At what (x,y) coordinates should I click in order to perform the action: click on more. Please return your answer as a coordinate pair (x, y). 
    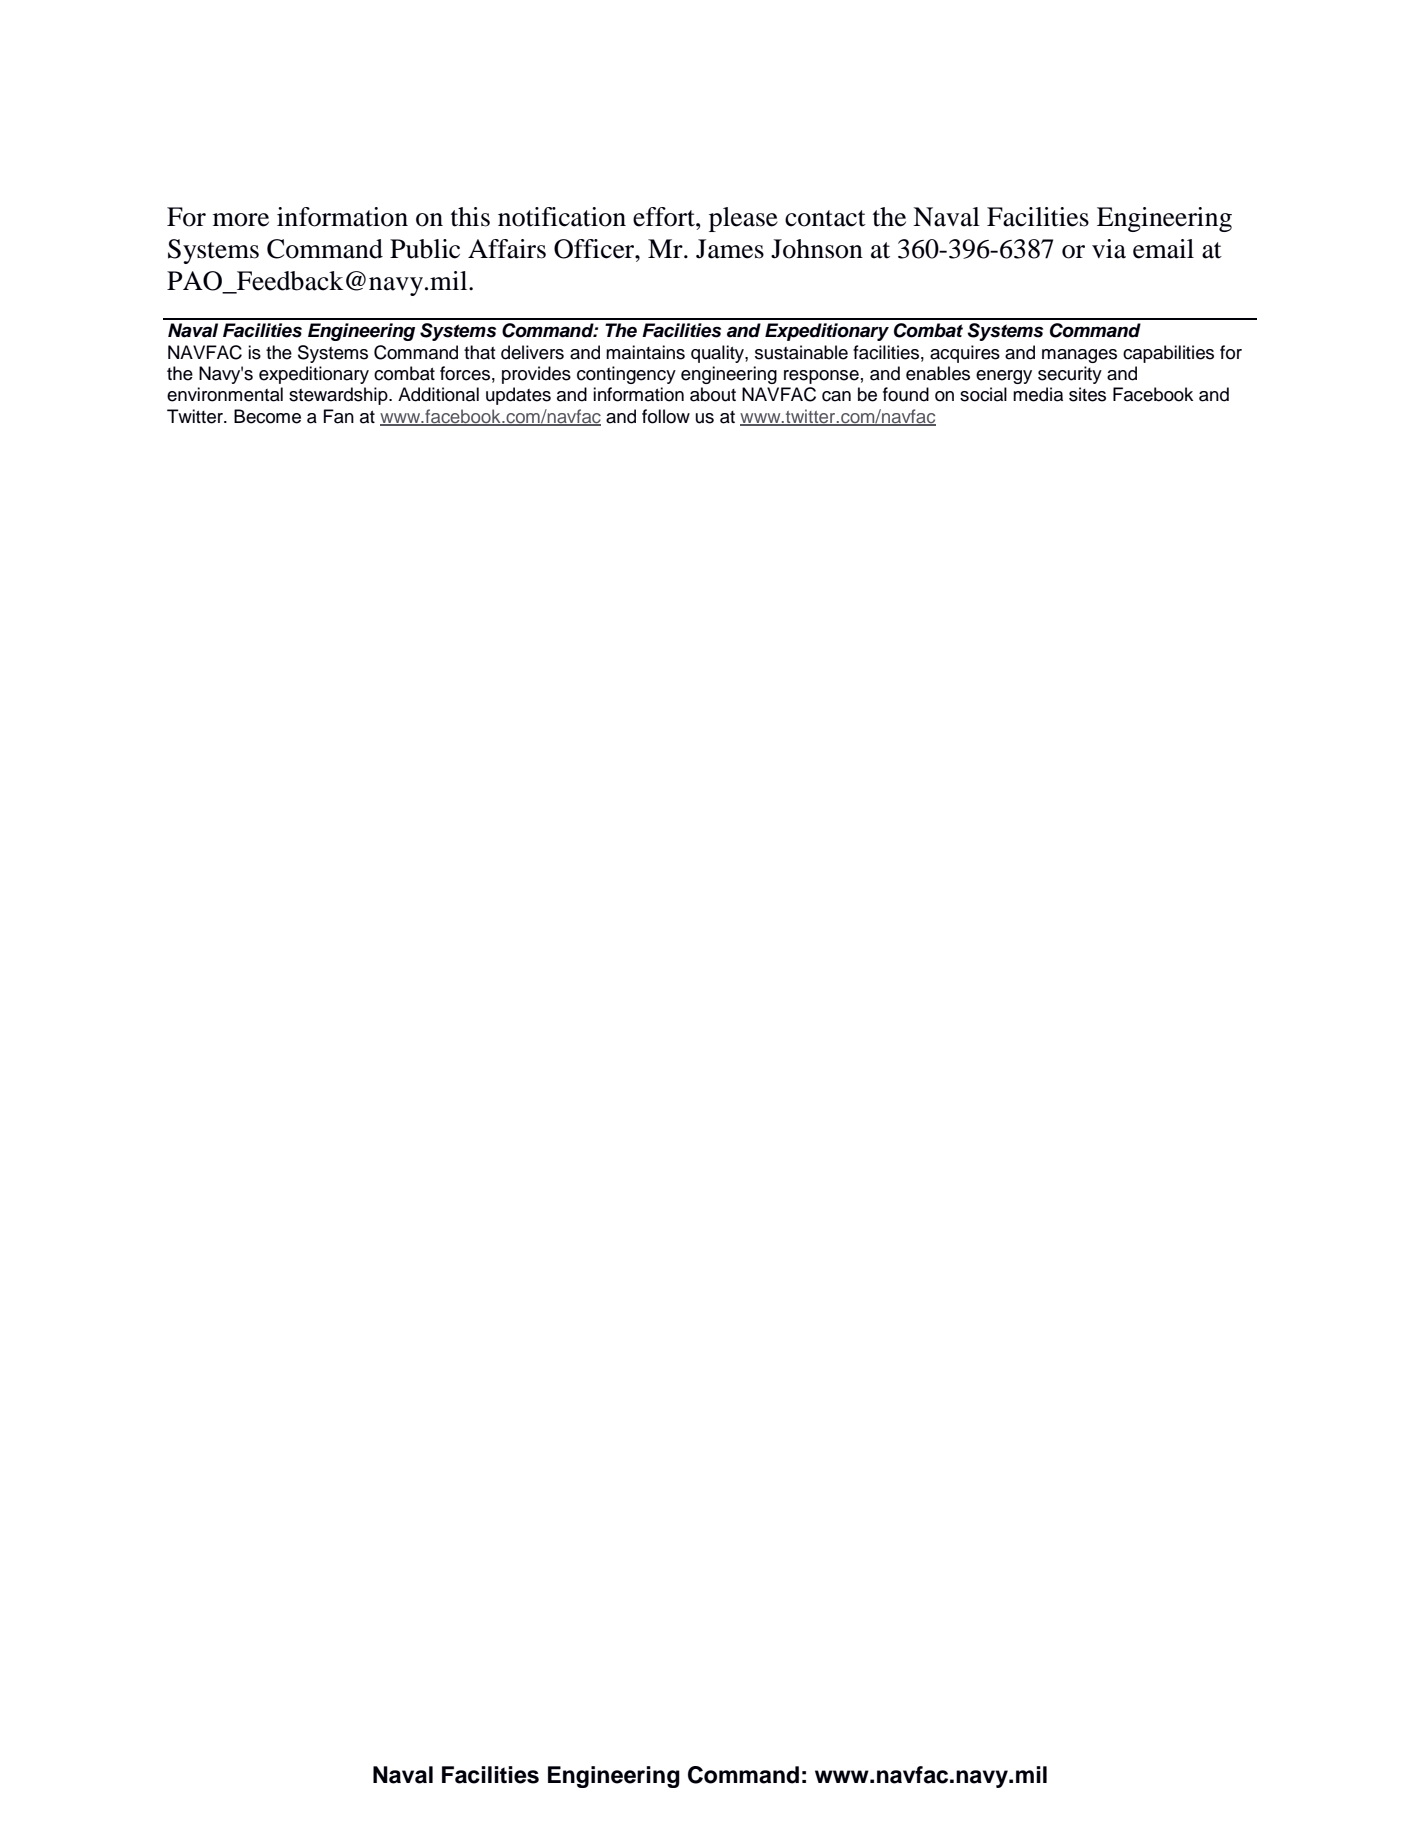
    Looking at the image, I should click on (241, 220).
